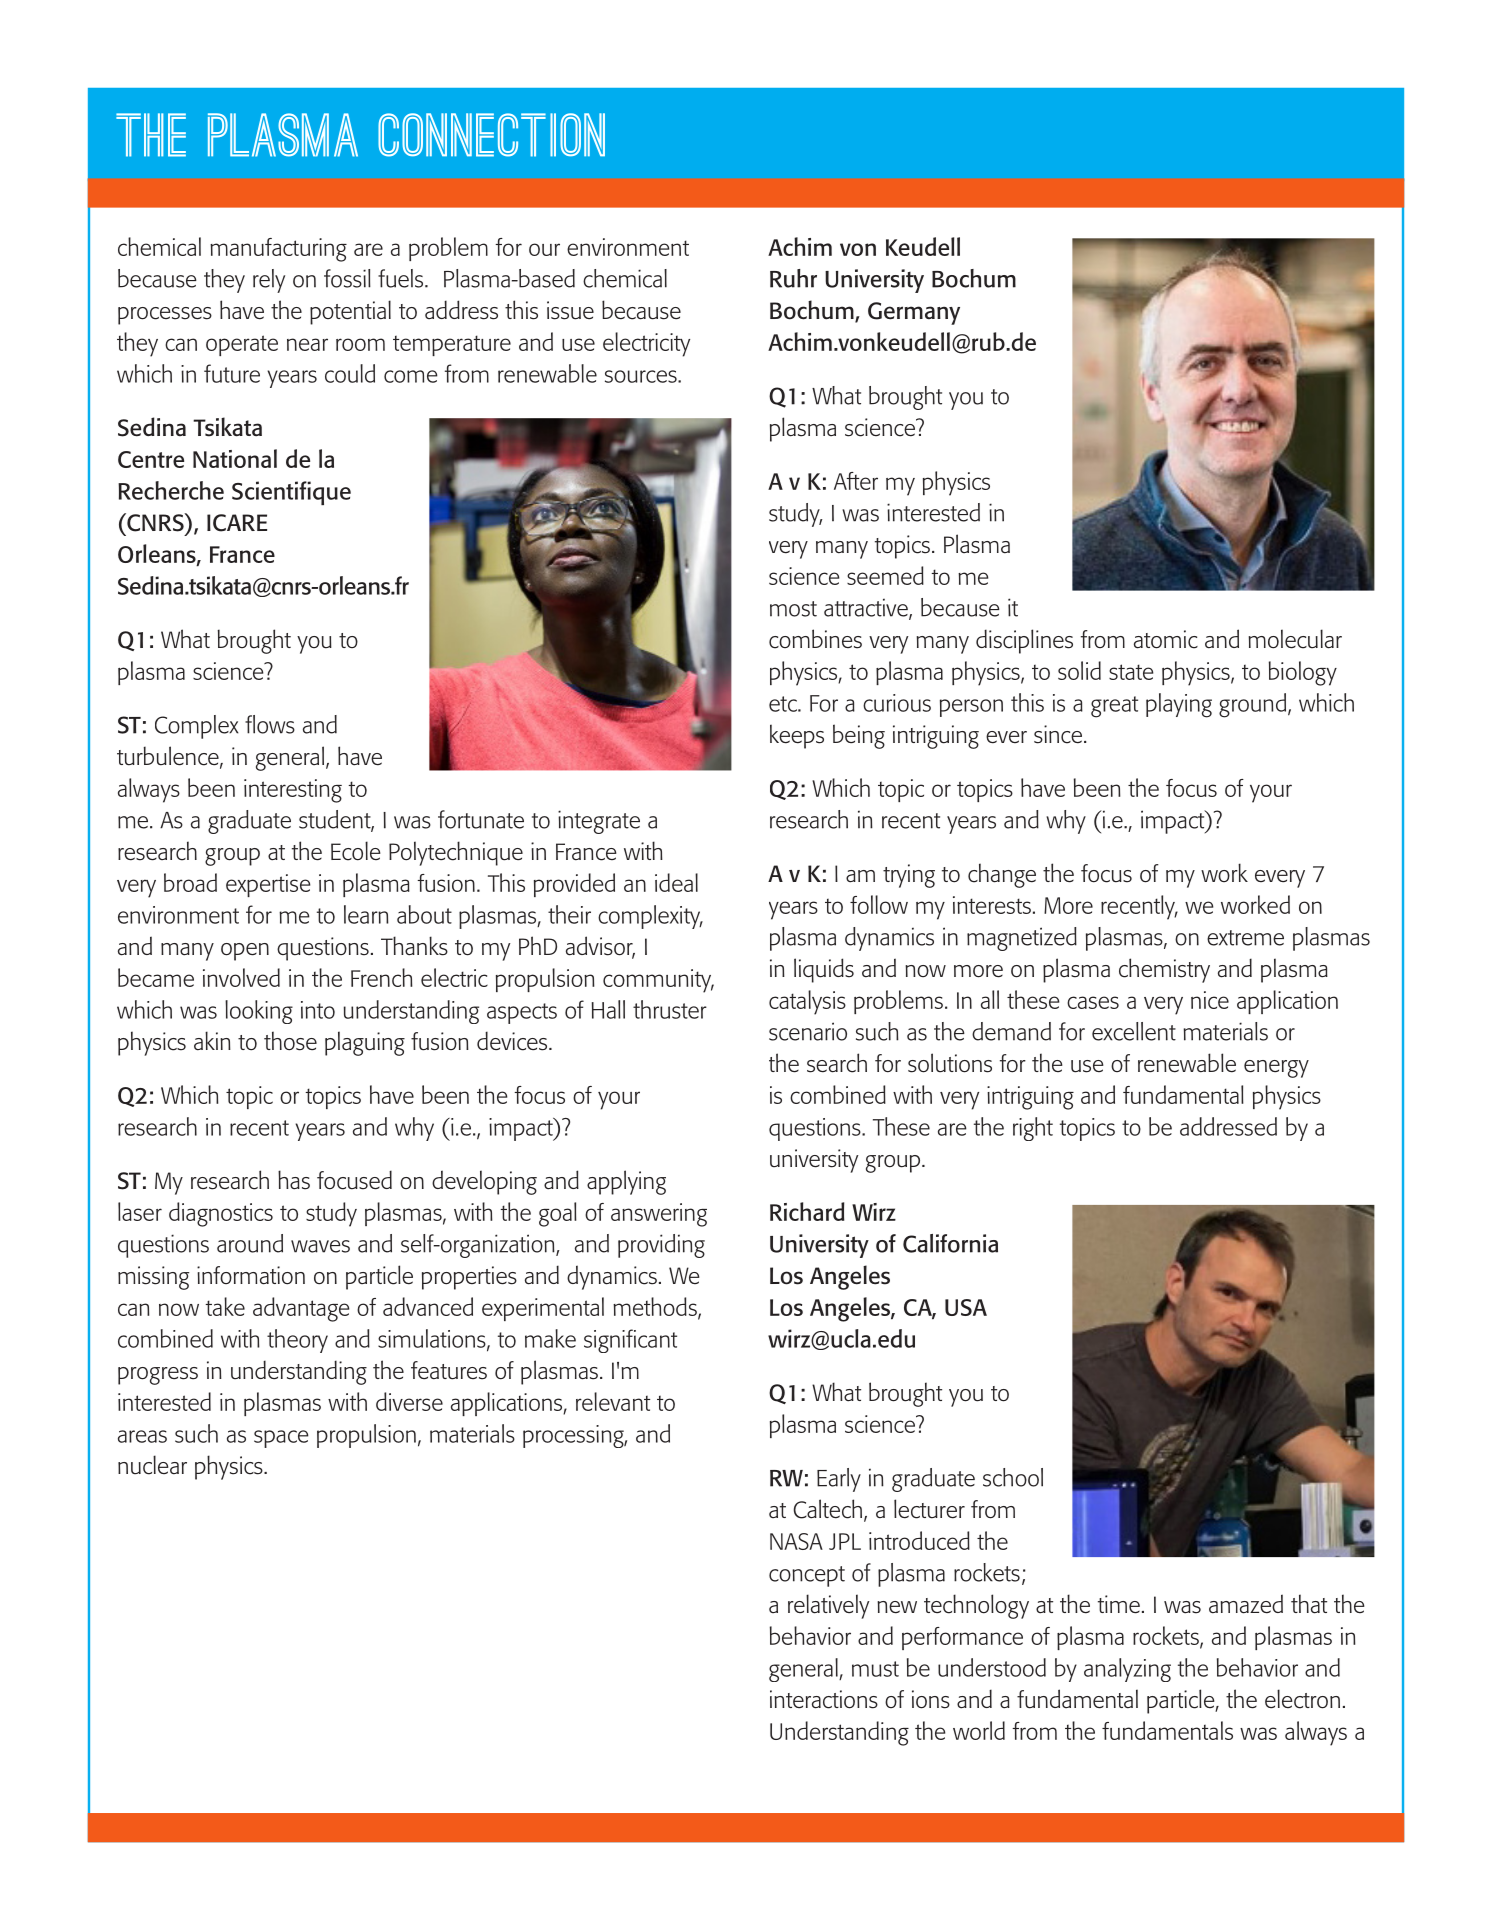 The width and height of the screenshot is (1492, 1930). What do you see at coordinates (570, 310) in the screenshot?
I see `issue` at bounding box center [570, 310].
